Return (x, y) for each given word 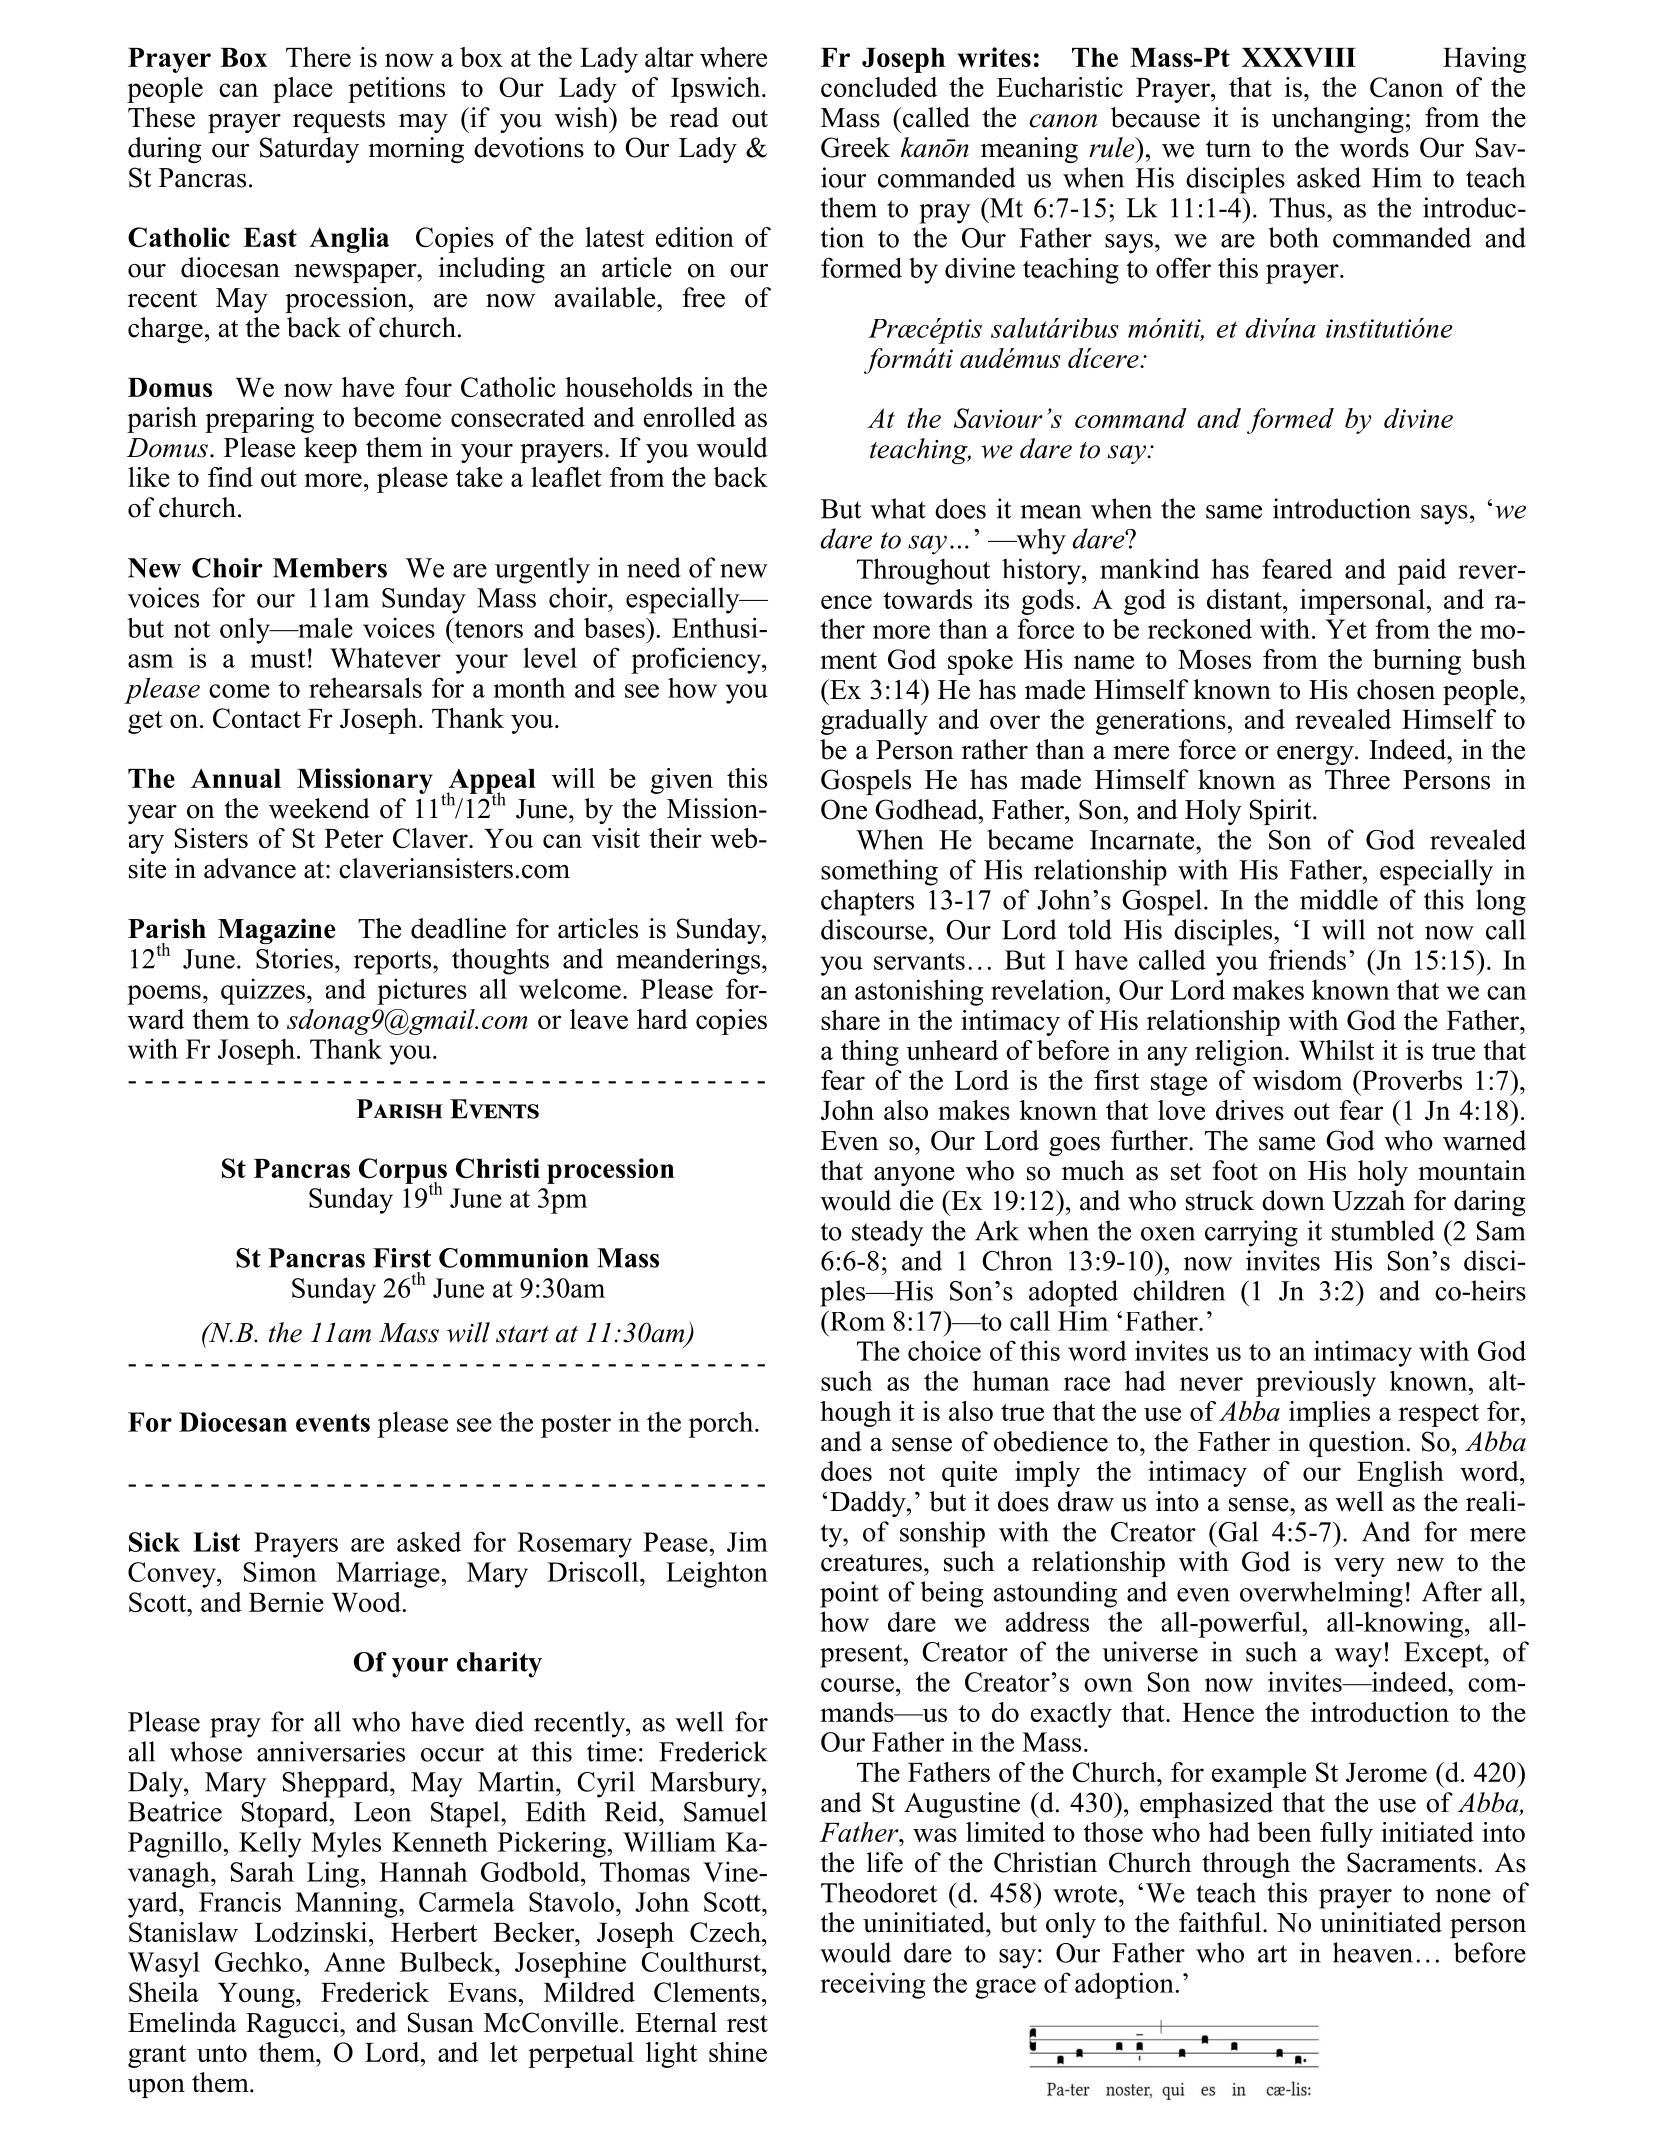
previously (1316, 1383)
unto (222, 2053)
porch (722, 1424)
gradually (874, 722)
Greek (855, 147)
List (216, 1542)
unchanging (1338, 120)
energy (1316, 755)
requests (339, 121)
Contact (257, 718)
